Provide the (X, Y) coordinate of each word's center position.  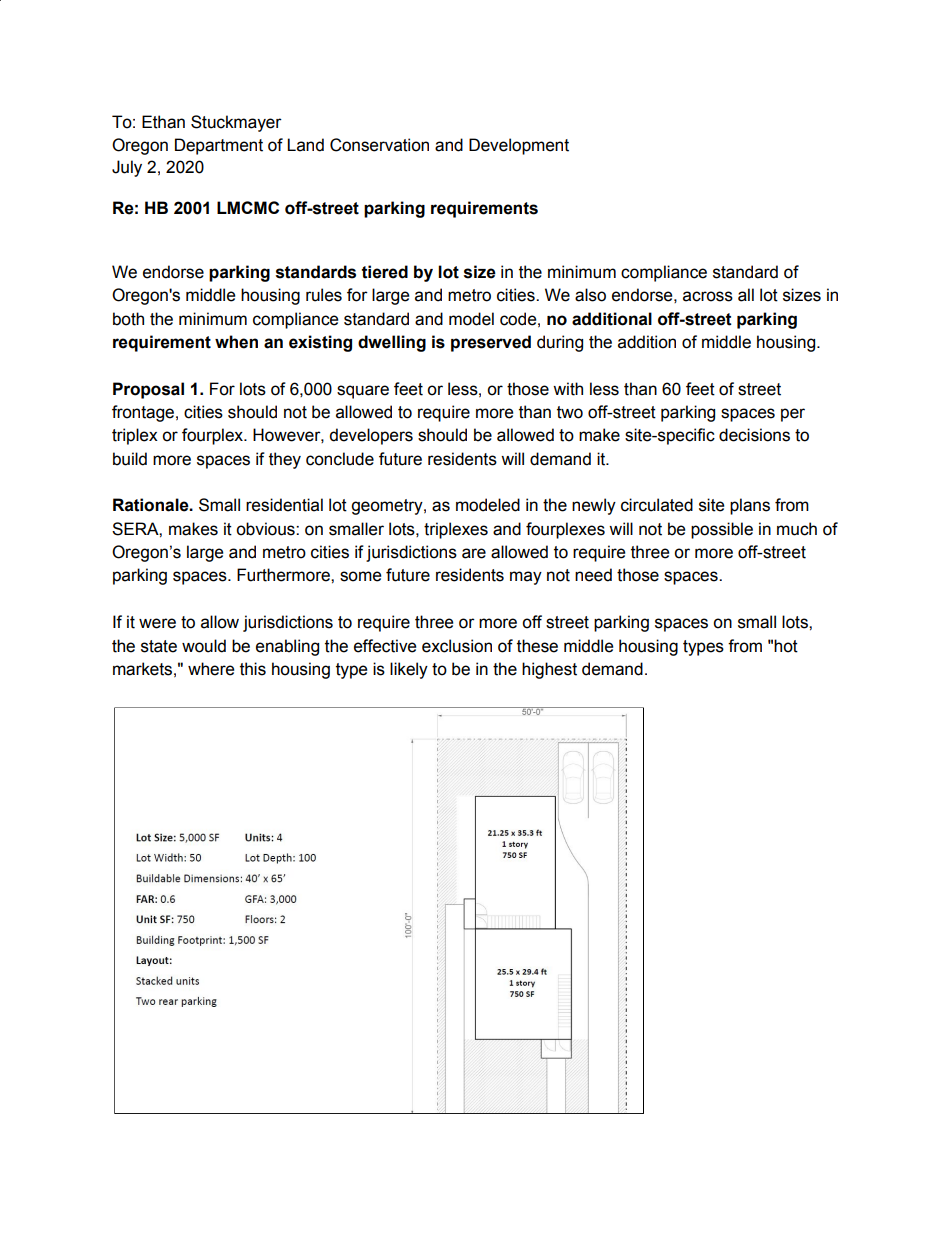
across (708, 296)
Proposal (148, 390)
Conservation (379, 145)
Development (519, 146)
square (363, 392)
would (204, 646)
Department (219, 146)
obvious (266, 529)
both (128, 319)
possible (722, 530)
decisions (754, 435)
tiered (385, 272)
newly (594, 506)
